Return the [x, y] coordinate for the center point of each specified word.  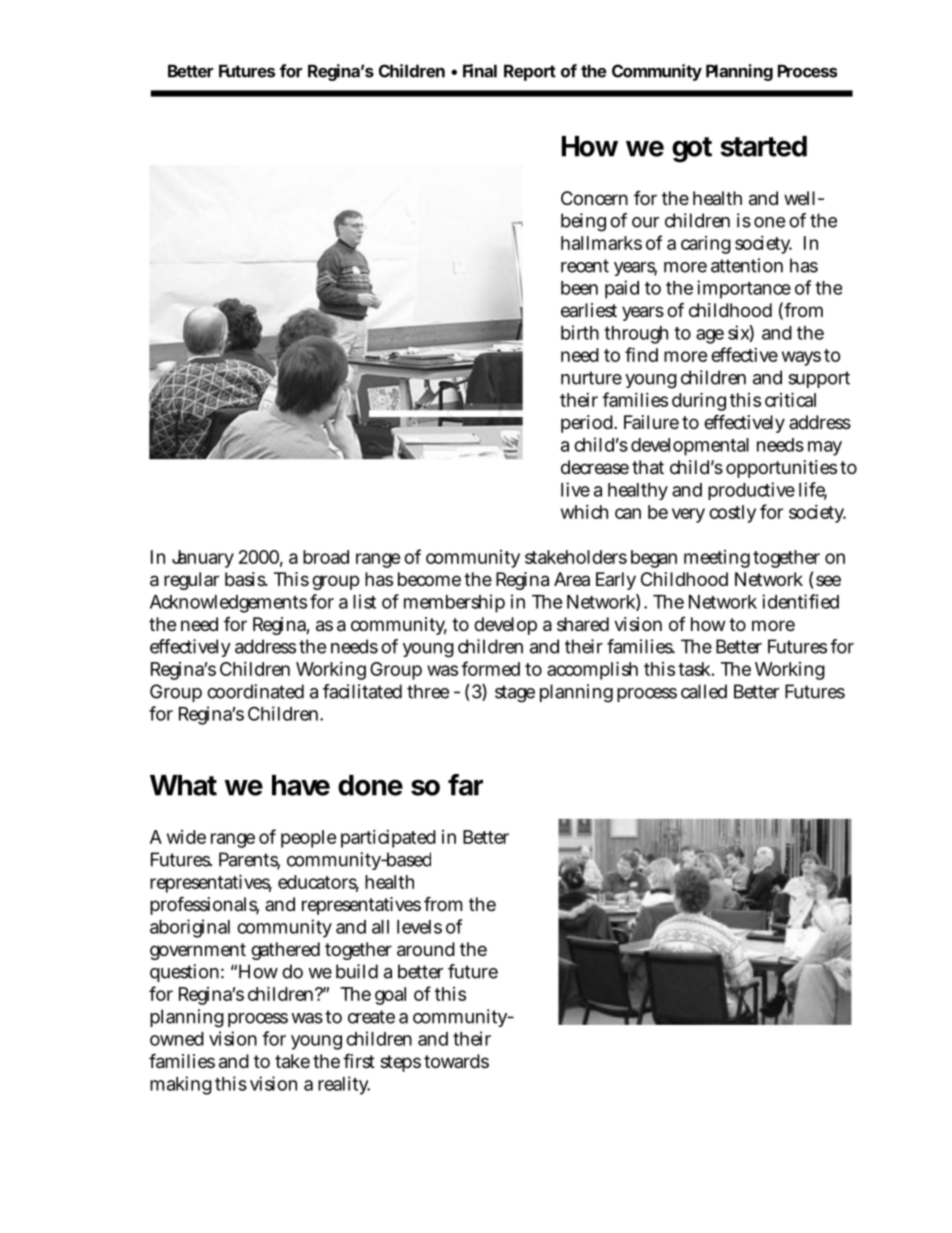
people [309, 839]
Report [530, 72]
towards [456, 1061]
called [704, 691]
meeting [717, 559]
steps [400, 1063]
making [181, 1085]
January [203, 559]
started [763, 146]
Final [480, 71]
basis [246, 579]
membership [454, 603]
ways [801, 358]
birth [580, 332]
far [465, 785]
